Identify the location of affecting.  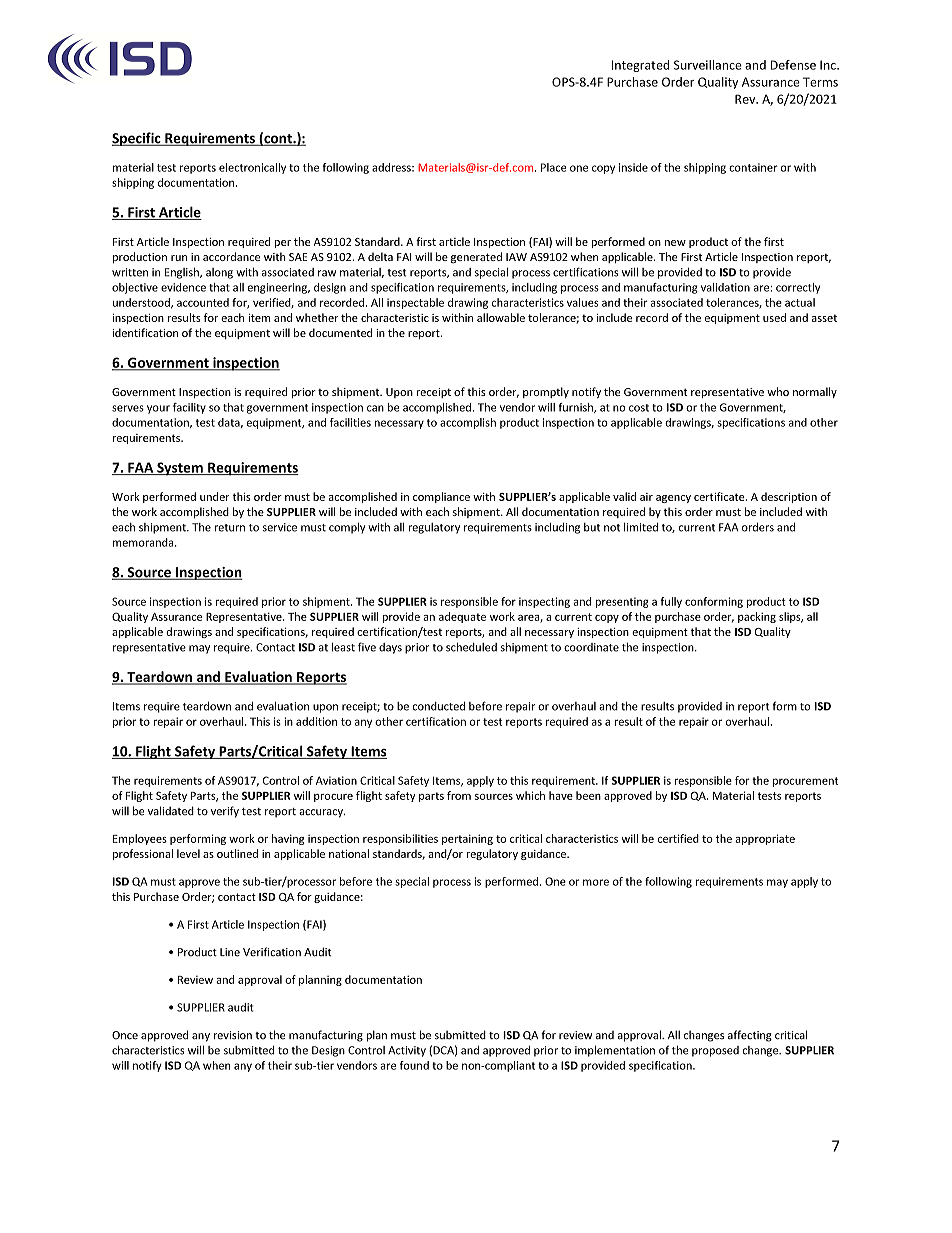
(750, 1036).
